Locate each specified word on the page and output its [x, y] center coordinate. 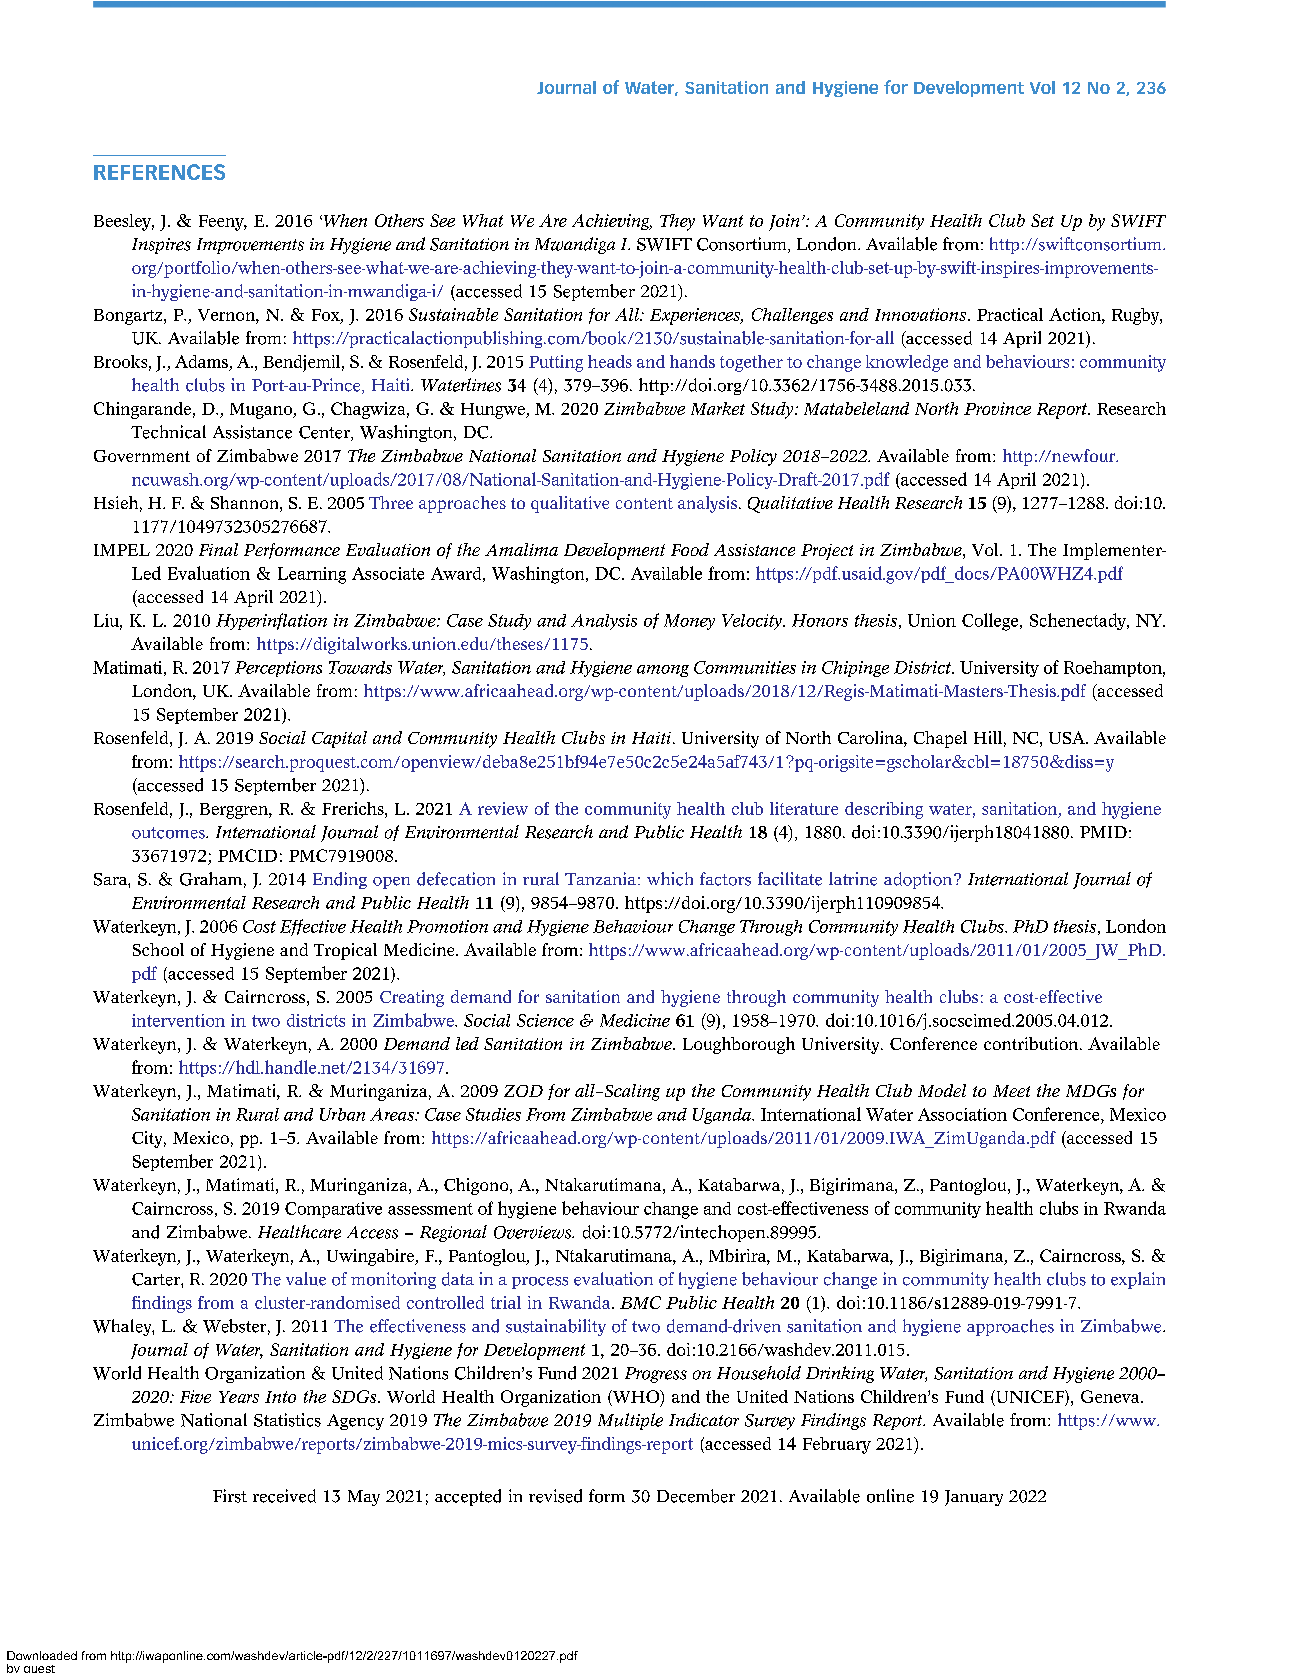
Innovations [920, 314]
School [158, 949]
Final [218, 549]
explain [1138, 1280]
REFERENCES [159, 172]
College [991, 622]
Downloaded [42, 1655]
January [974, 1498]
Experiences [696, 316]
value [306, 1279]
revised [555, 1496]
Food [690, 549]
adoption [919, 880]
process [540, 1283]
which [670, 879]
